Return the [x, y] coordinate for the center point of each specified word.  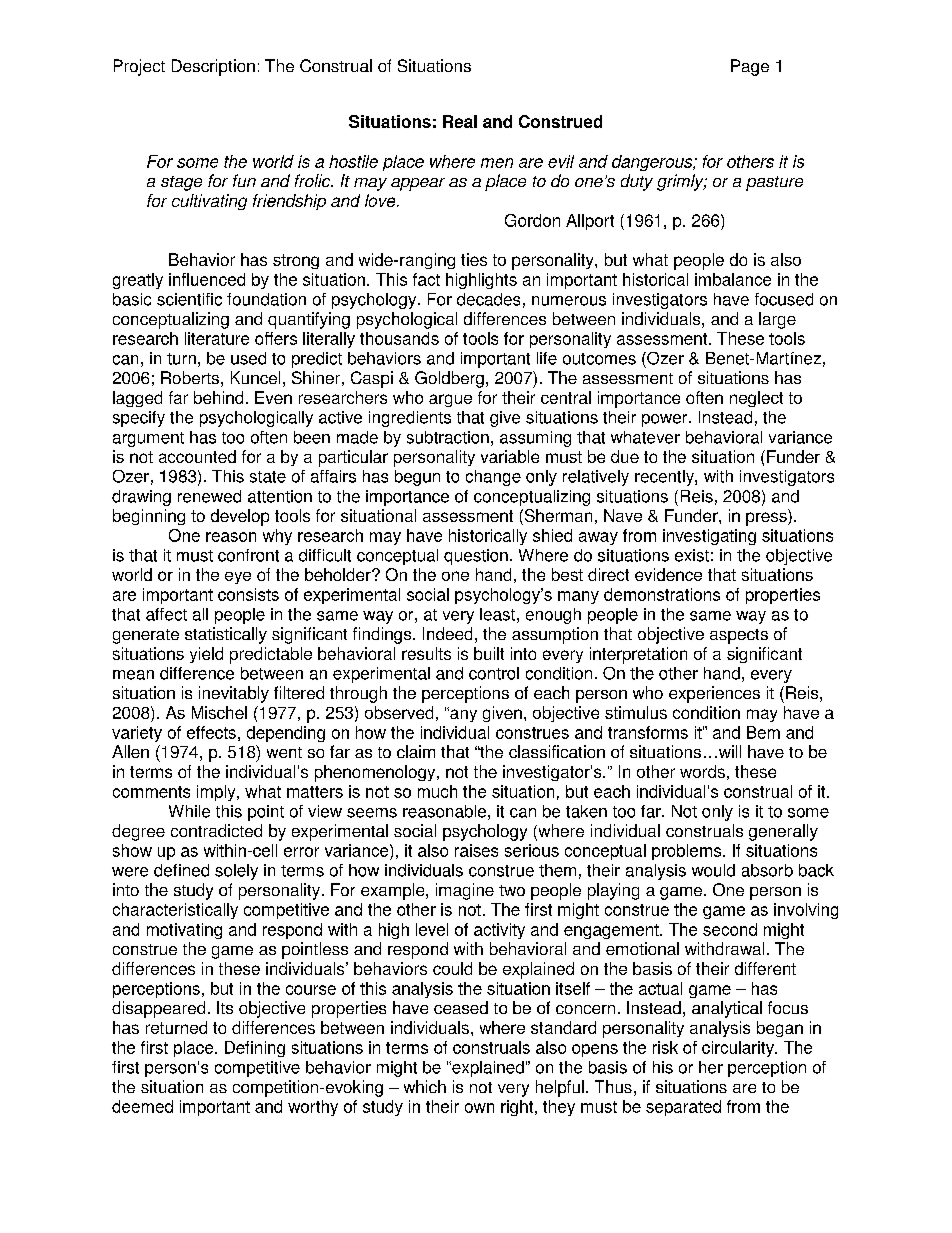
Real [460, 121]
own [479, 1108]
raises [476, 850]
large [777, 320]
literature [217, 338]
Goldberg [449, 379]
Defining [255, 1049]
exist [692, 555]
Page [750, 67]
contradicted [216, 830]
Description [213, 67]
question [476, 557]
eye [238, 578]
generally [783, 832]
